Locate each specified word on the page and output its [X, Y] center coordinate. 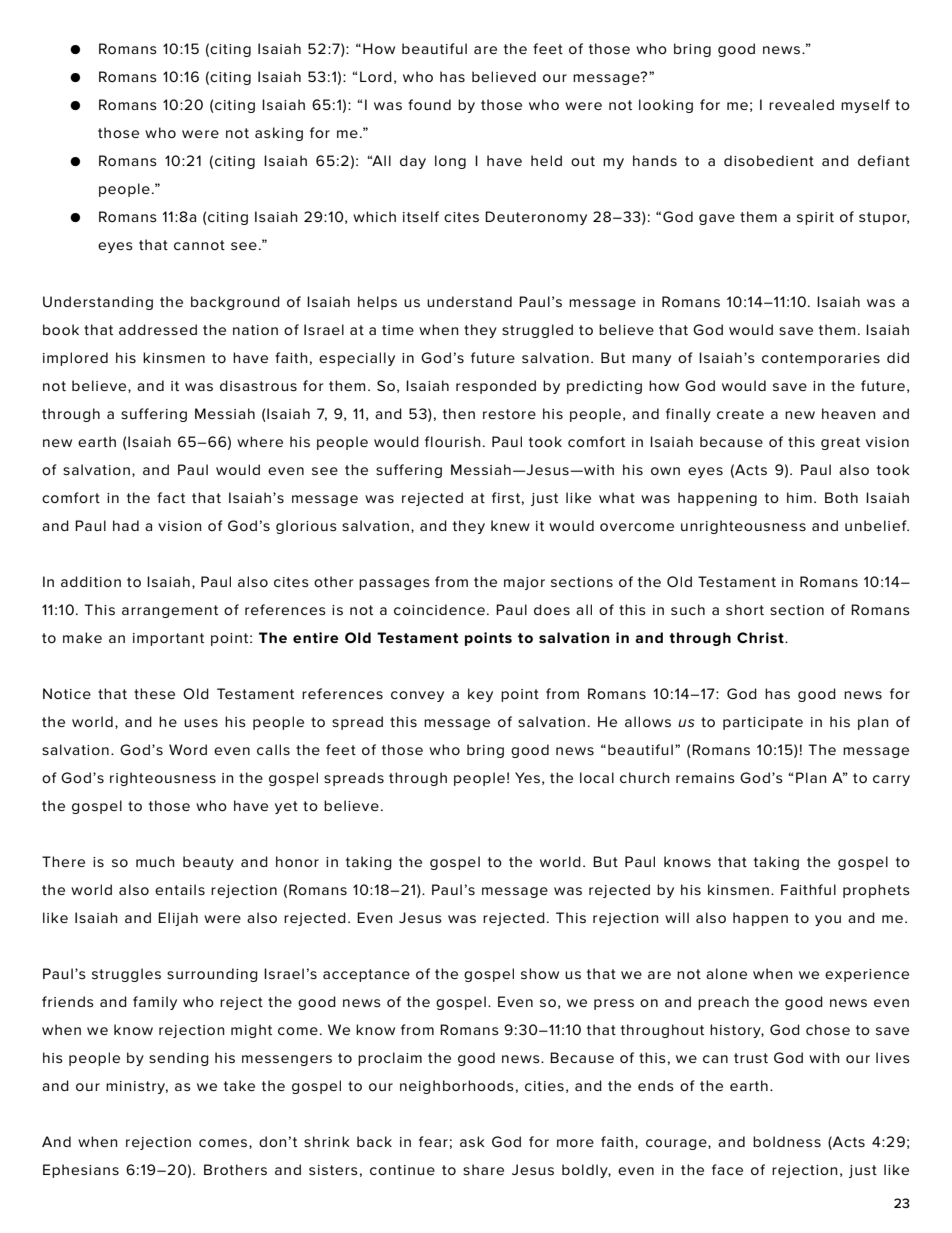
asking [279, 134]
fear [433, 1141]
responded [496, 387]
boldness [787, 1141]
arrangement [170, 611]
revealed [801, 104]
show [540, 973]
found [429, 104]
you [828, 920]
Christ [761, 637]
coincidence [439, 609]
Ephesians [81, 1171]
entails [180, 889]
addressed [158, 329]
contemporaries [821, 359]
